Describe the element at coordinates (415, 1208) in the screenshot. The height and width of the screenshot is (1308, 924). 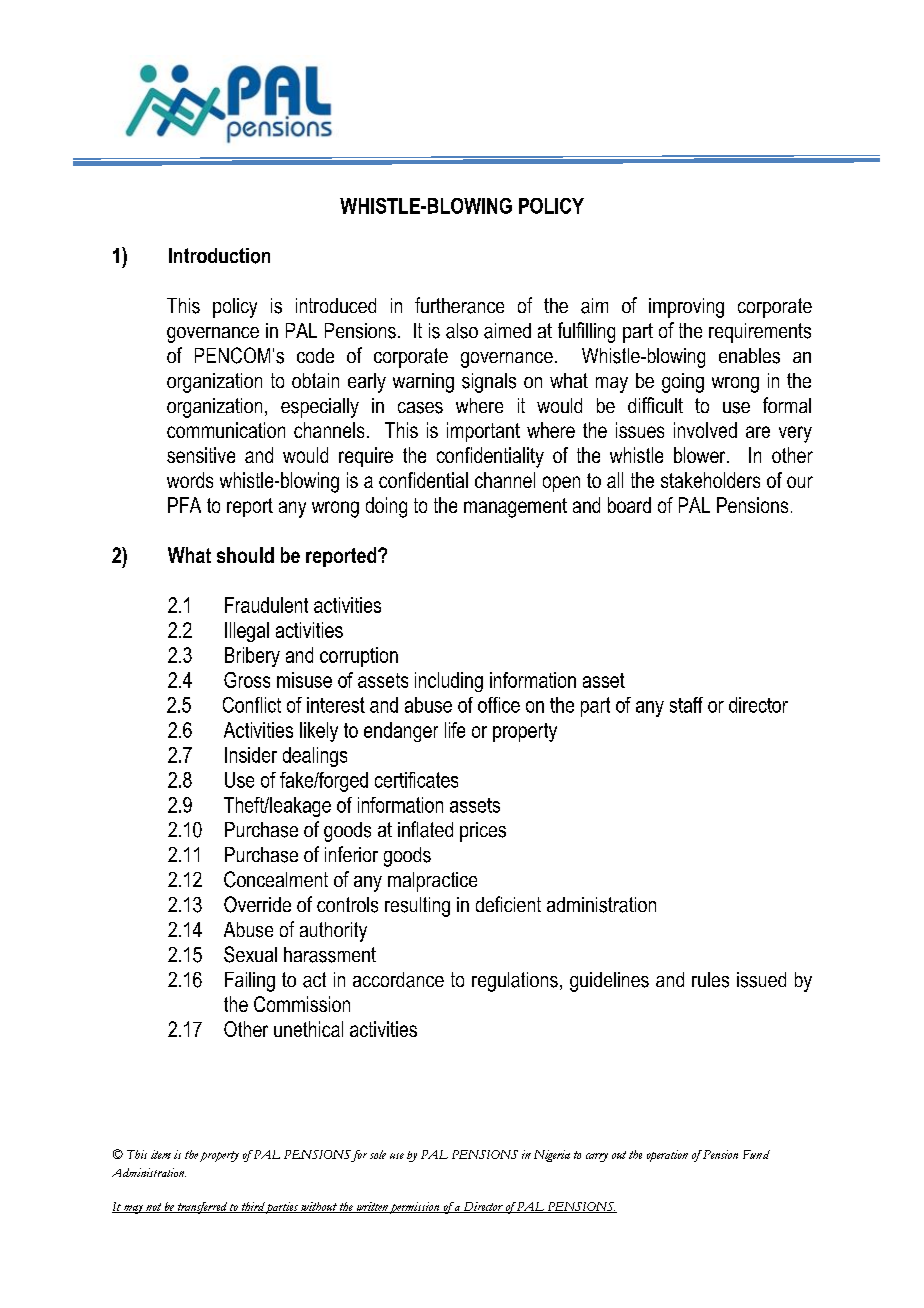
I see `permission` at that location.
